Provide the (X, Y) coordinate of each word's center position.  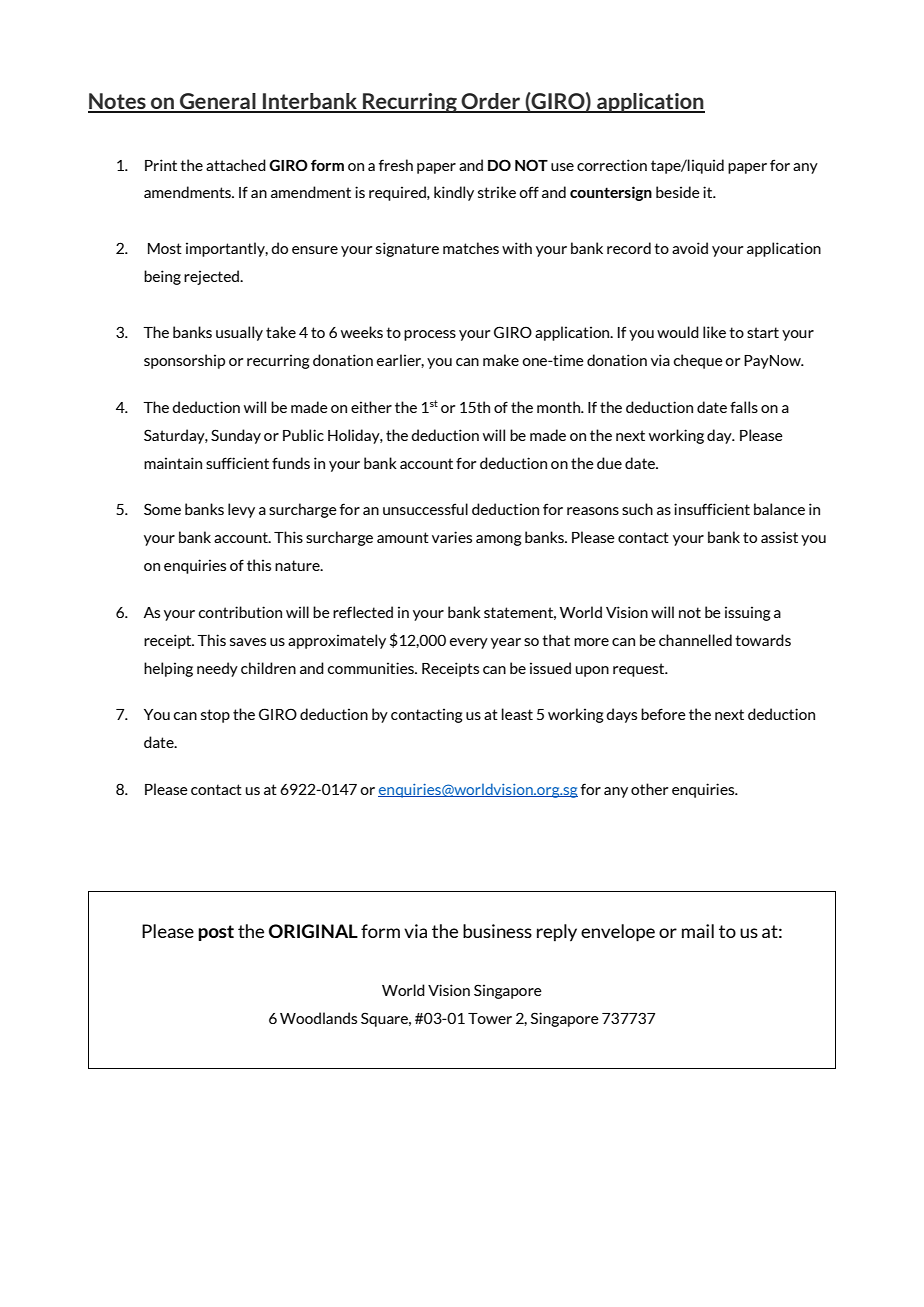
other (649, 789)
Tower (490, 1018)
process (430, 335)
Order (491, 102)
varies (452, 537)
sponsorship (184, 361)
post (216, 933)
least (517, 714)
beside (678, 192)
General (218, 102)
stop (215, 716)
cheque (698, 361)
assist (779, 537)
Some (162, 509)
